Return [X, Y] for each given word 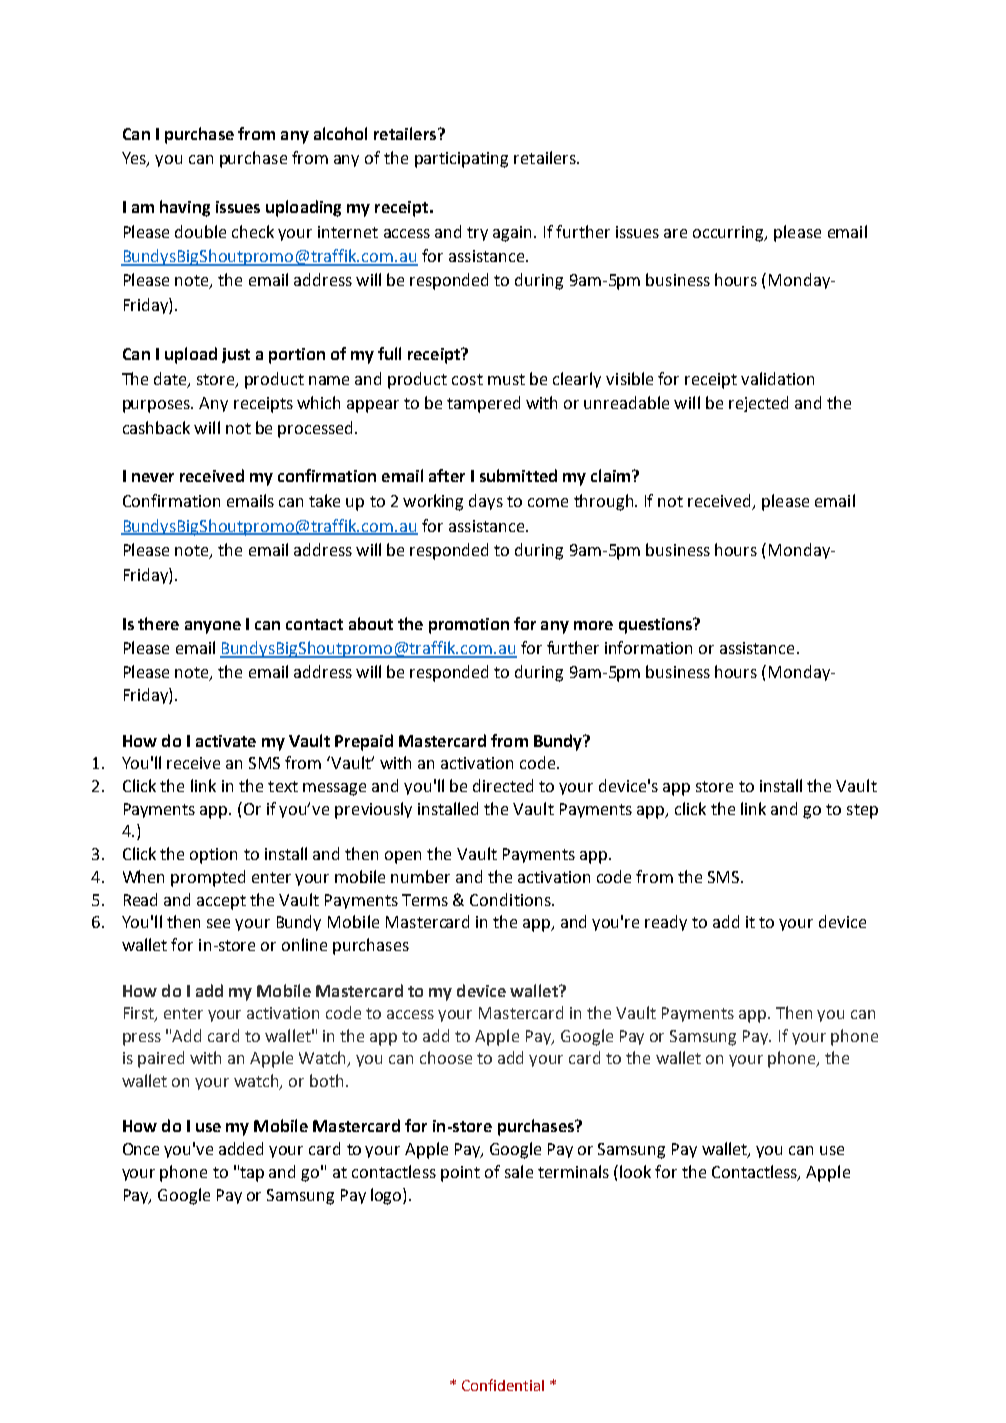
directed [503, 785]
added [241, 1148]
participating [461, 160]
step [862, 811]
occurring [729, 234]
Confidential [503, 1385]
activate [226, 741]
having [185, 208]
